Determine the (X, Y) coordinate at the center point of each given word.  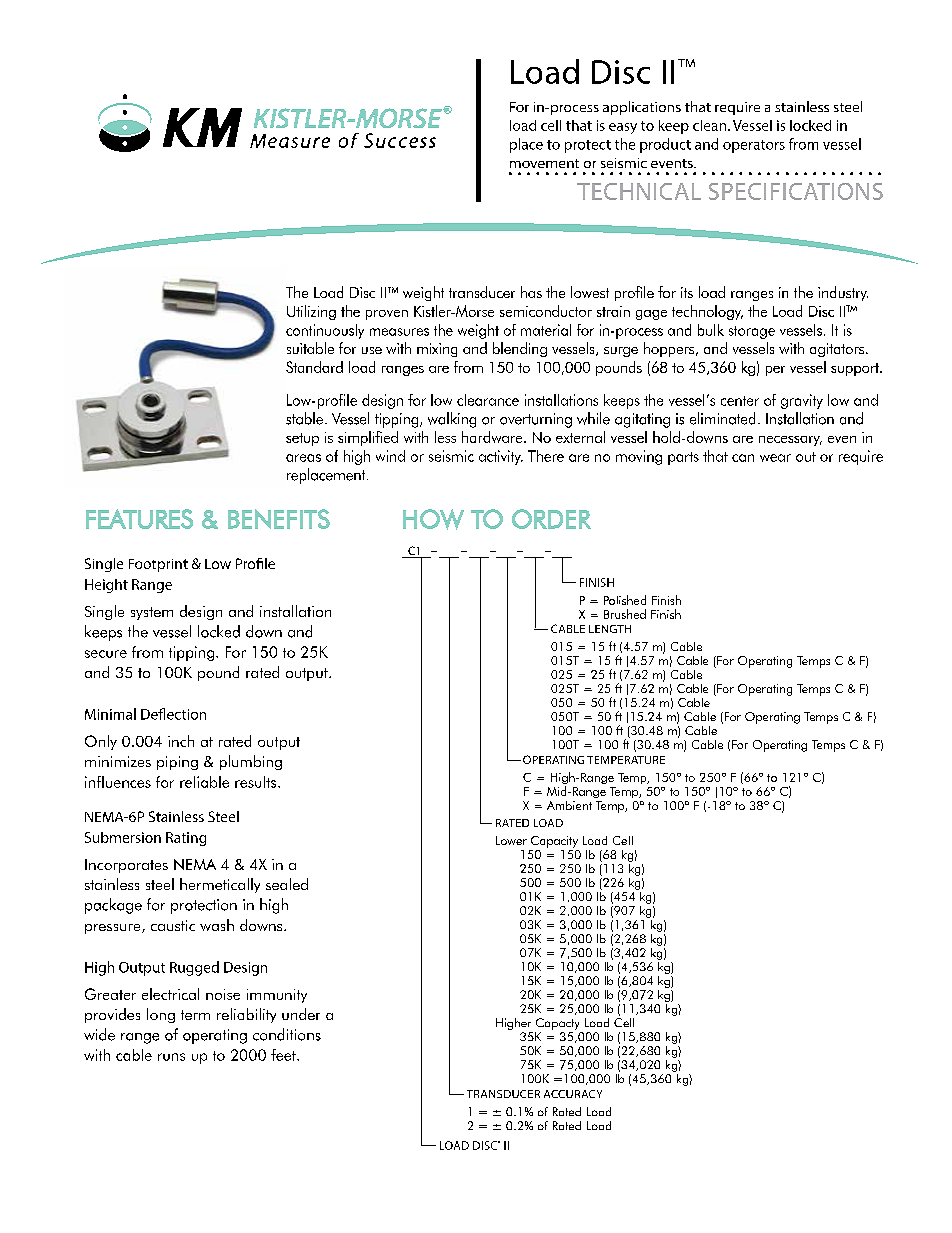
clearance (488, 400)
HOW (433, 519)
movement (544, 163)
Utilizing (311, 312)
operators (754, 146)
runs (171, 1057)
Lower (511, 840)
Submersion (123, 837)
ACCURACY (573, 1094)
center (740, 401)
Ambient (569, 805)
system (152, 613)
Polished (625, 600)
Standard (314, 367)
